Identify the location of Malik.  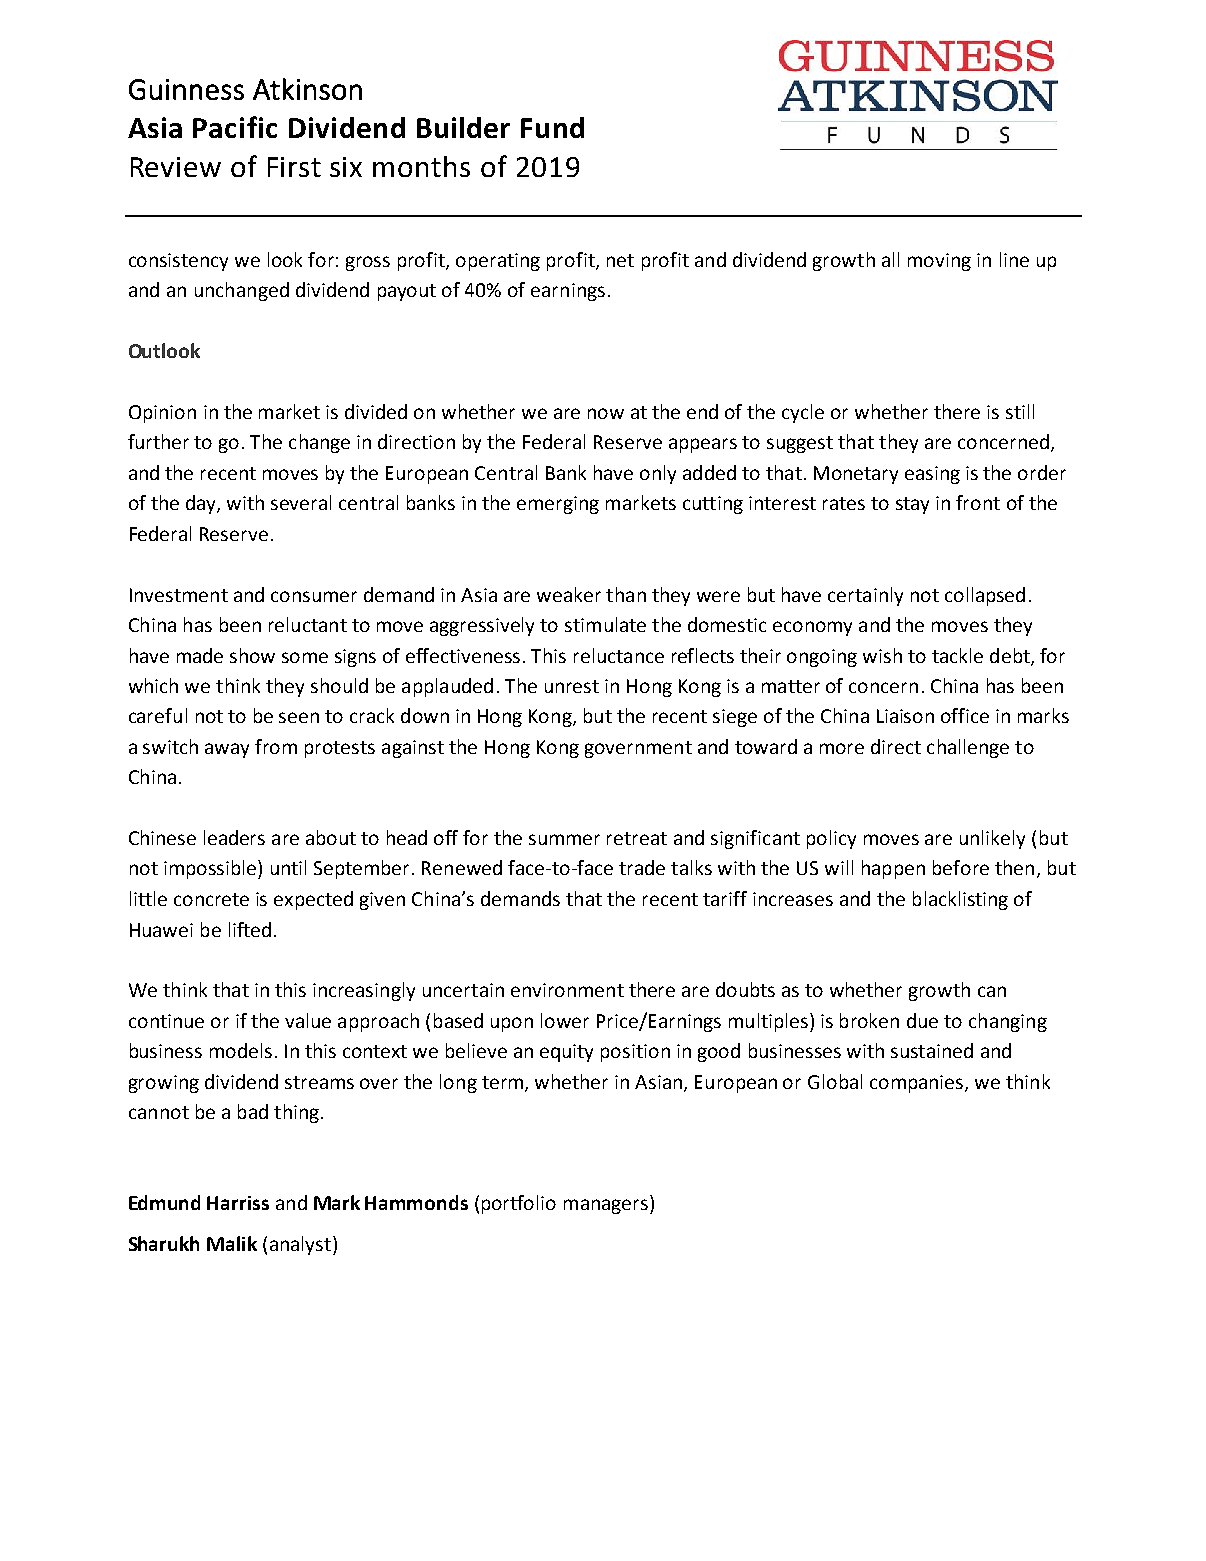
(232, 1243).
